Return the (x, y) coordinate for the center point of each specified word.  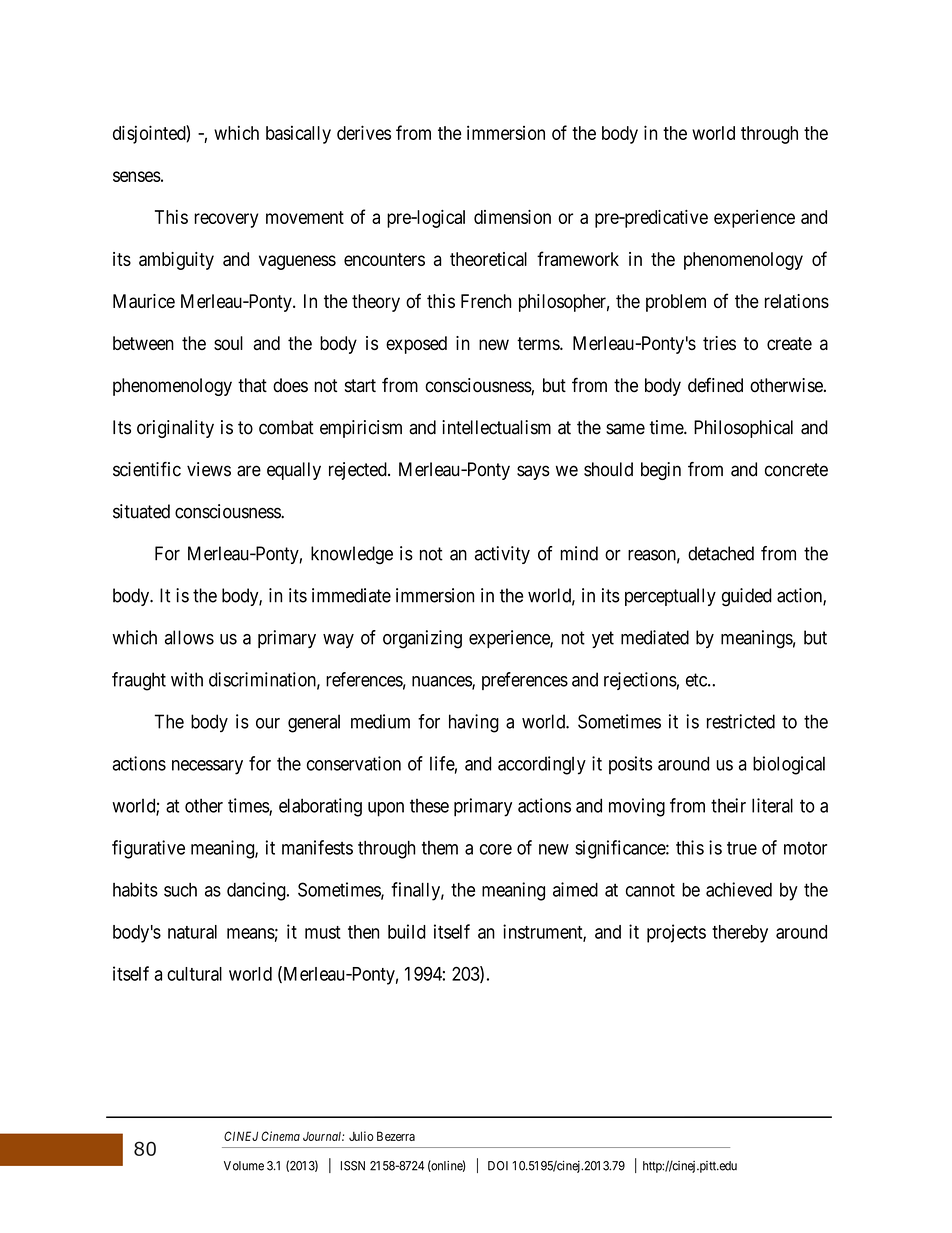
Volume (244, 1166)
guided (747, 597)
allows (189, 637)
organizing (422, 639)
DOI (498, 1166)
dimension (512, 217)
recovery (226, 220)
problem (676, 303)
